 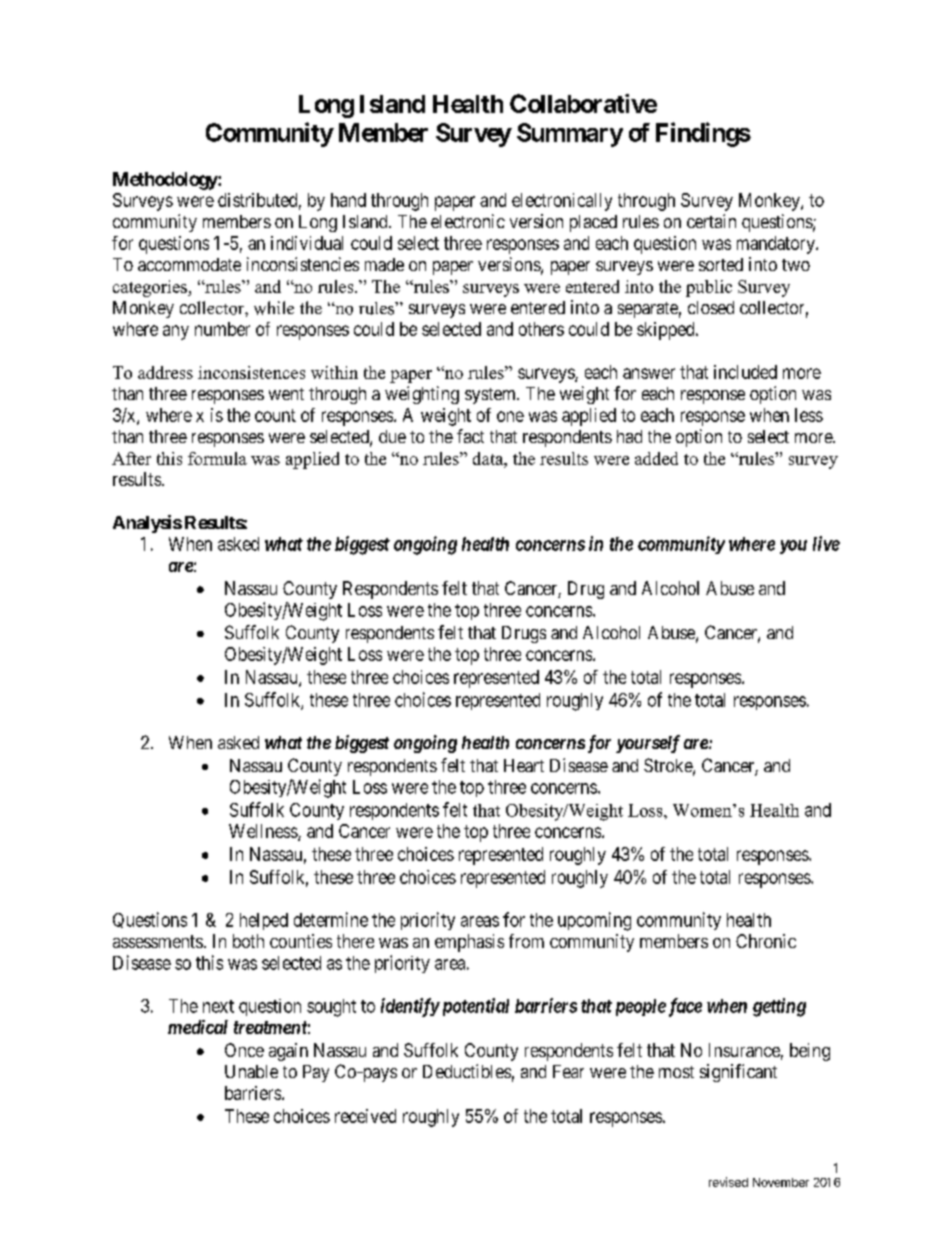 I want to click on Heart, so click(x=524, y=765).
